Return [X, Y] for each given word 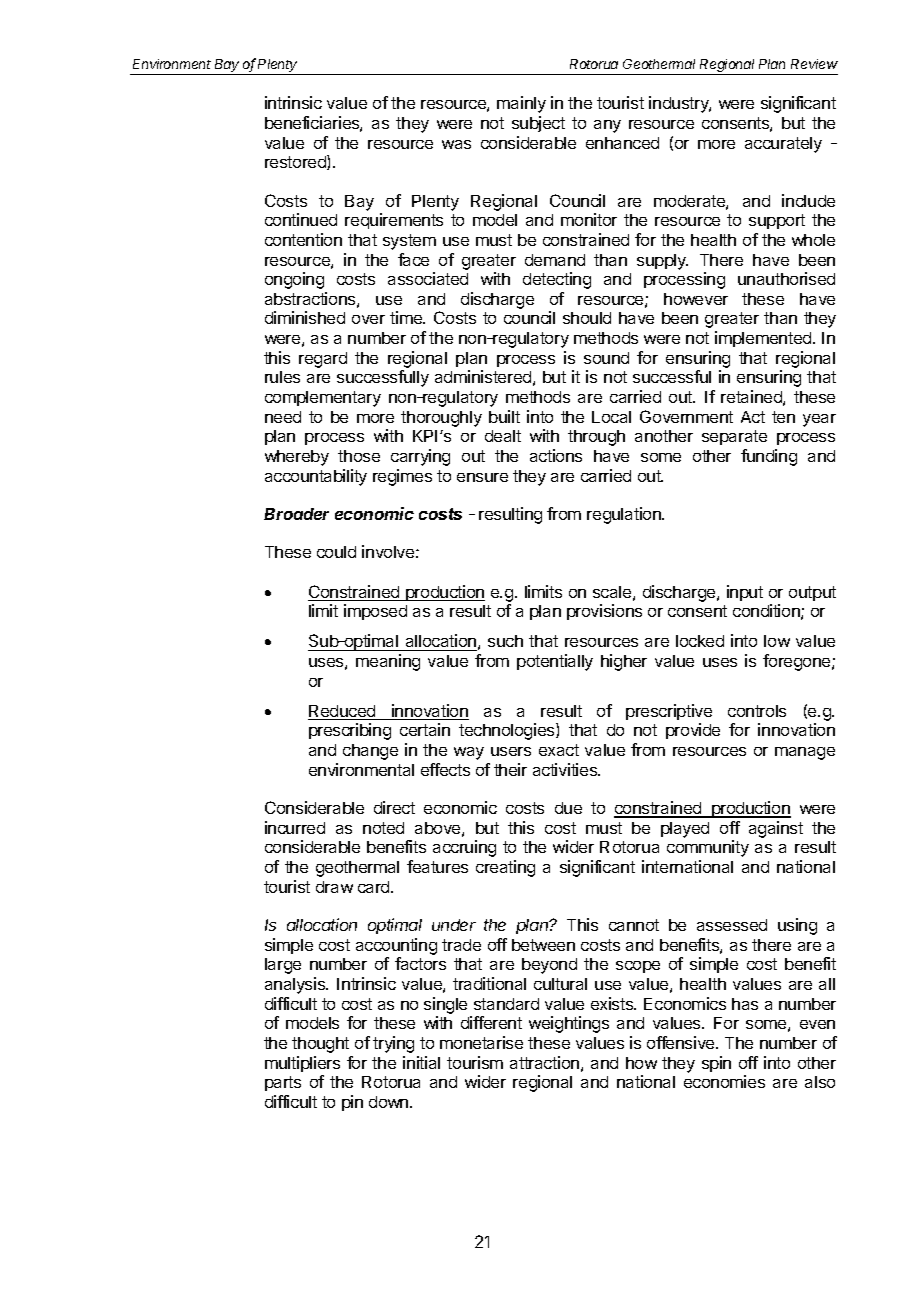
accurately [783, 145]
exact [559, 750]
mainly [521, 104]
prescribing [350, 731]
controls [757, 711]
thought [320, 1045]
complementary [323, 399]
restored [296, 162]
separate [734, 437]
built [504, 416]
